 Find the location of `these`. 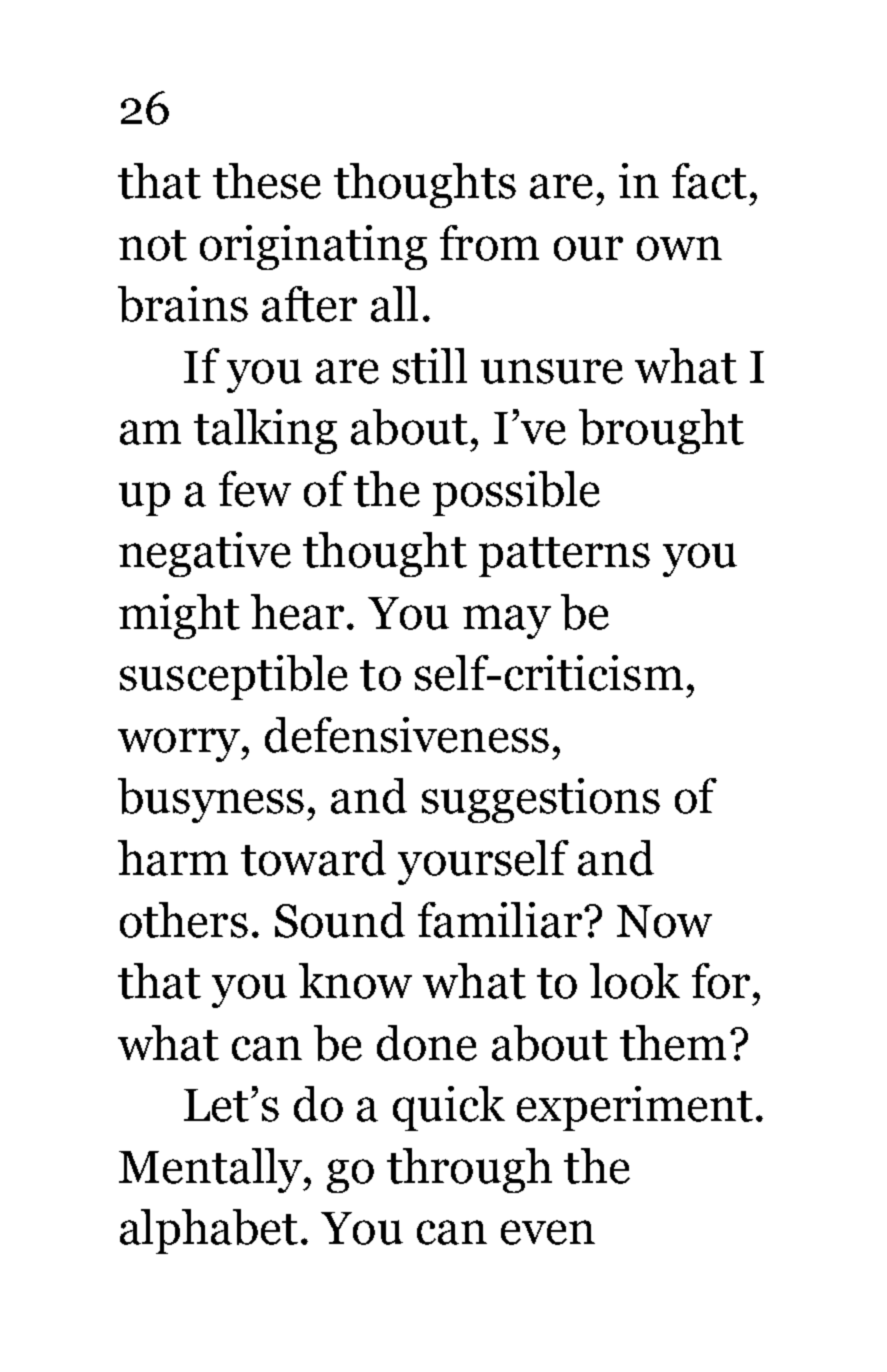

these is located at coordinates (267, 181).
